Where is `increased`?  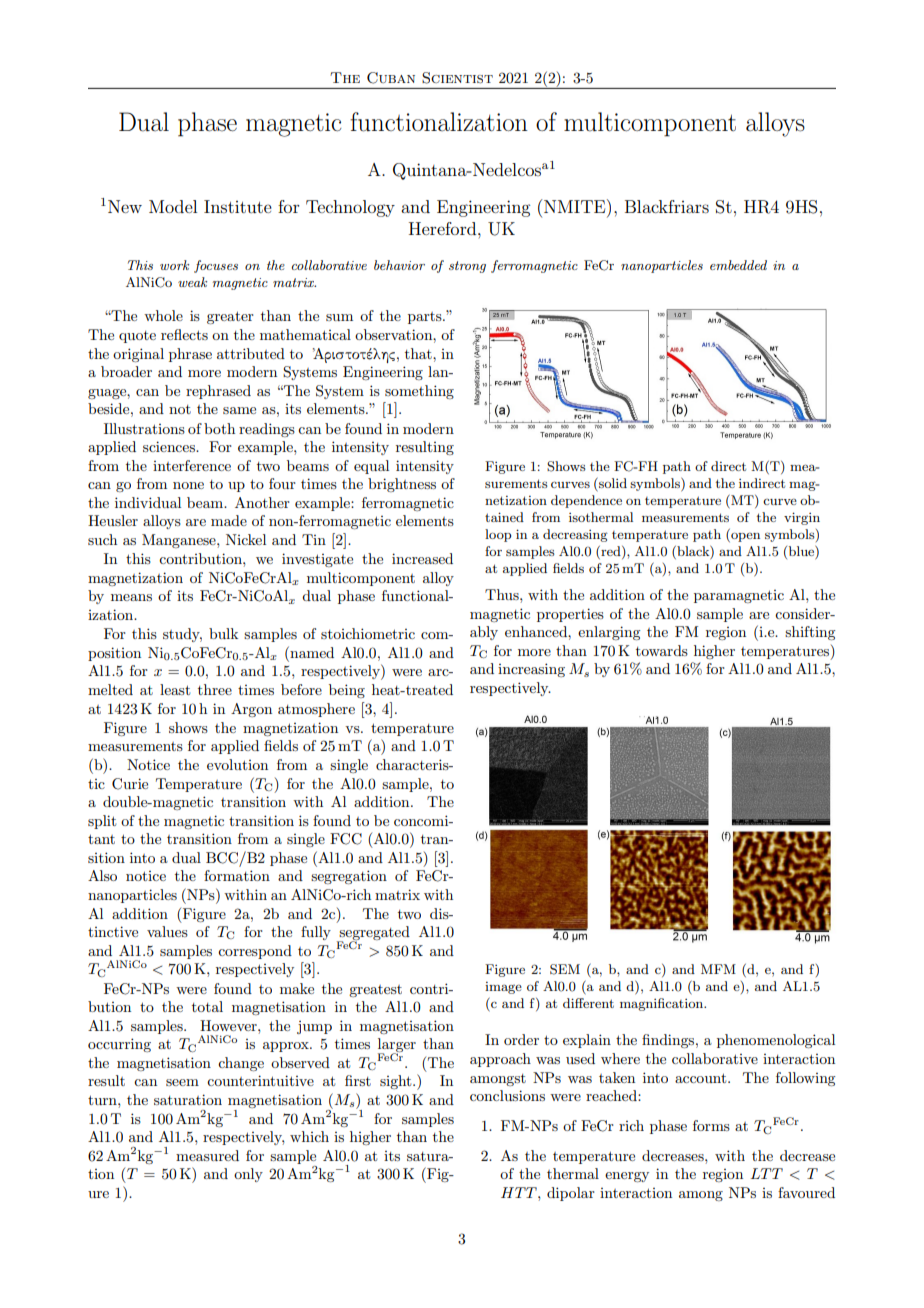 increased is located at coordinates (422, 558).
